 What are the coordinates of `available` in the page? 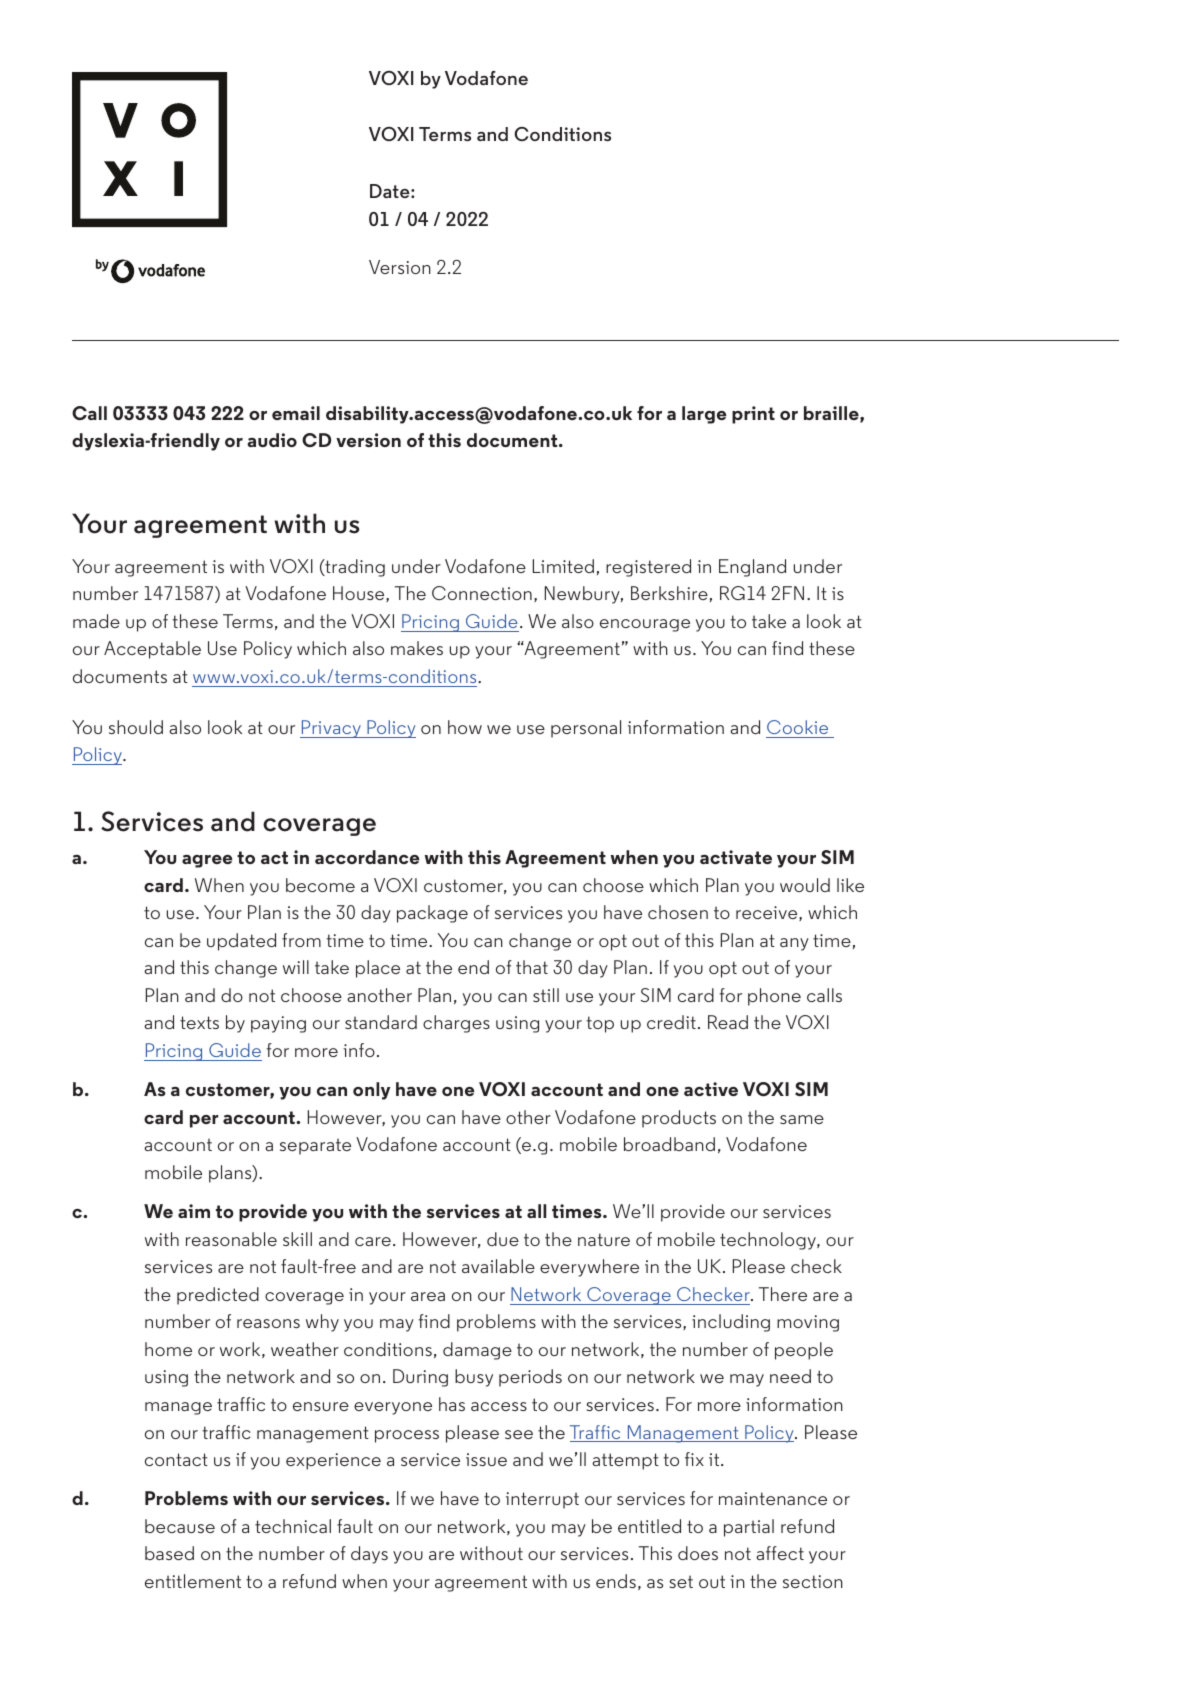 It's located at (498, 1266).
